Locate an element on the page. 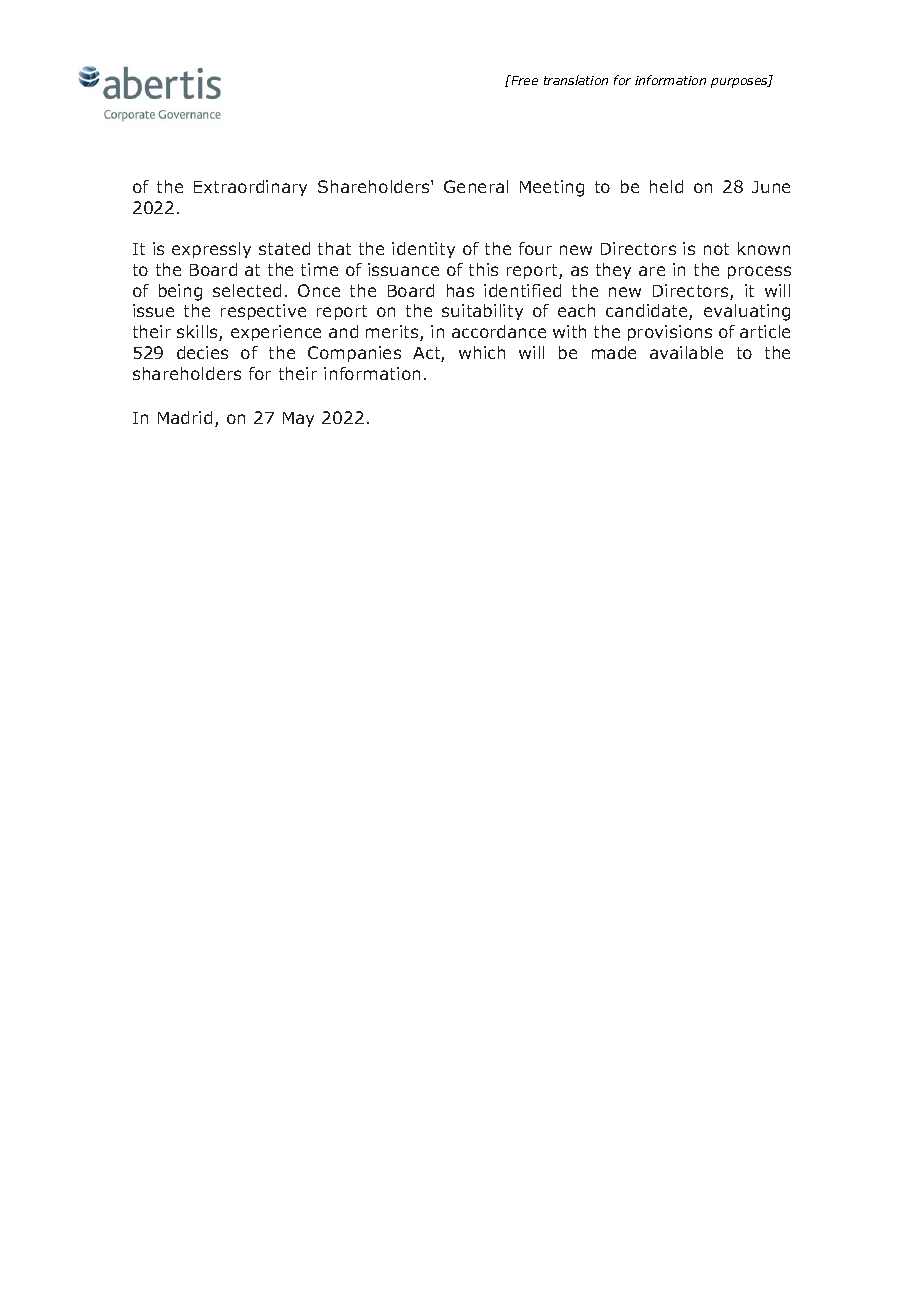 This document has width=924, height=1308. identity is located at coordinates (423, 250).
